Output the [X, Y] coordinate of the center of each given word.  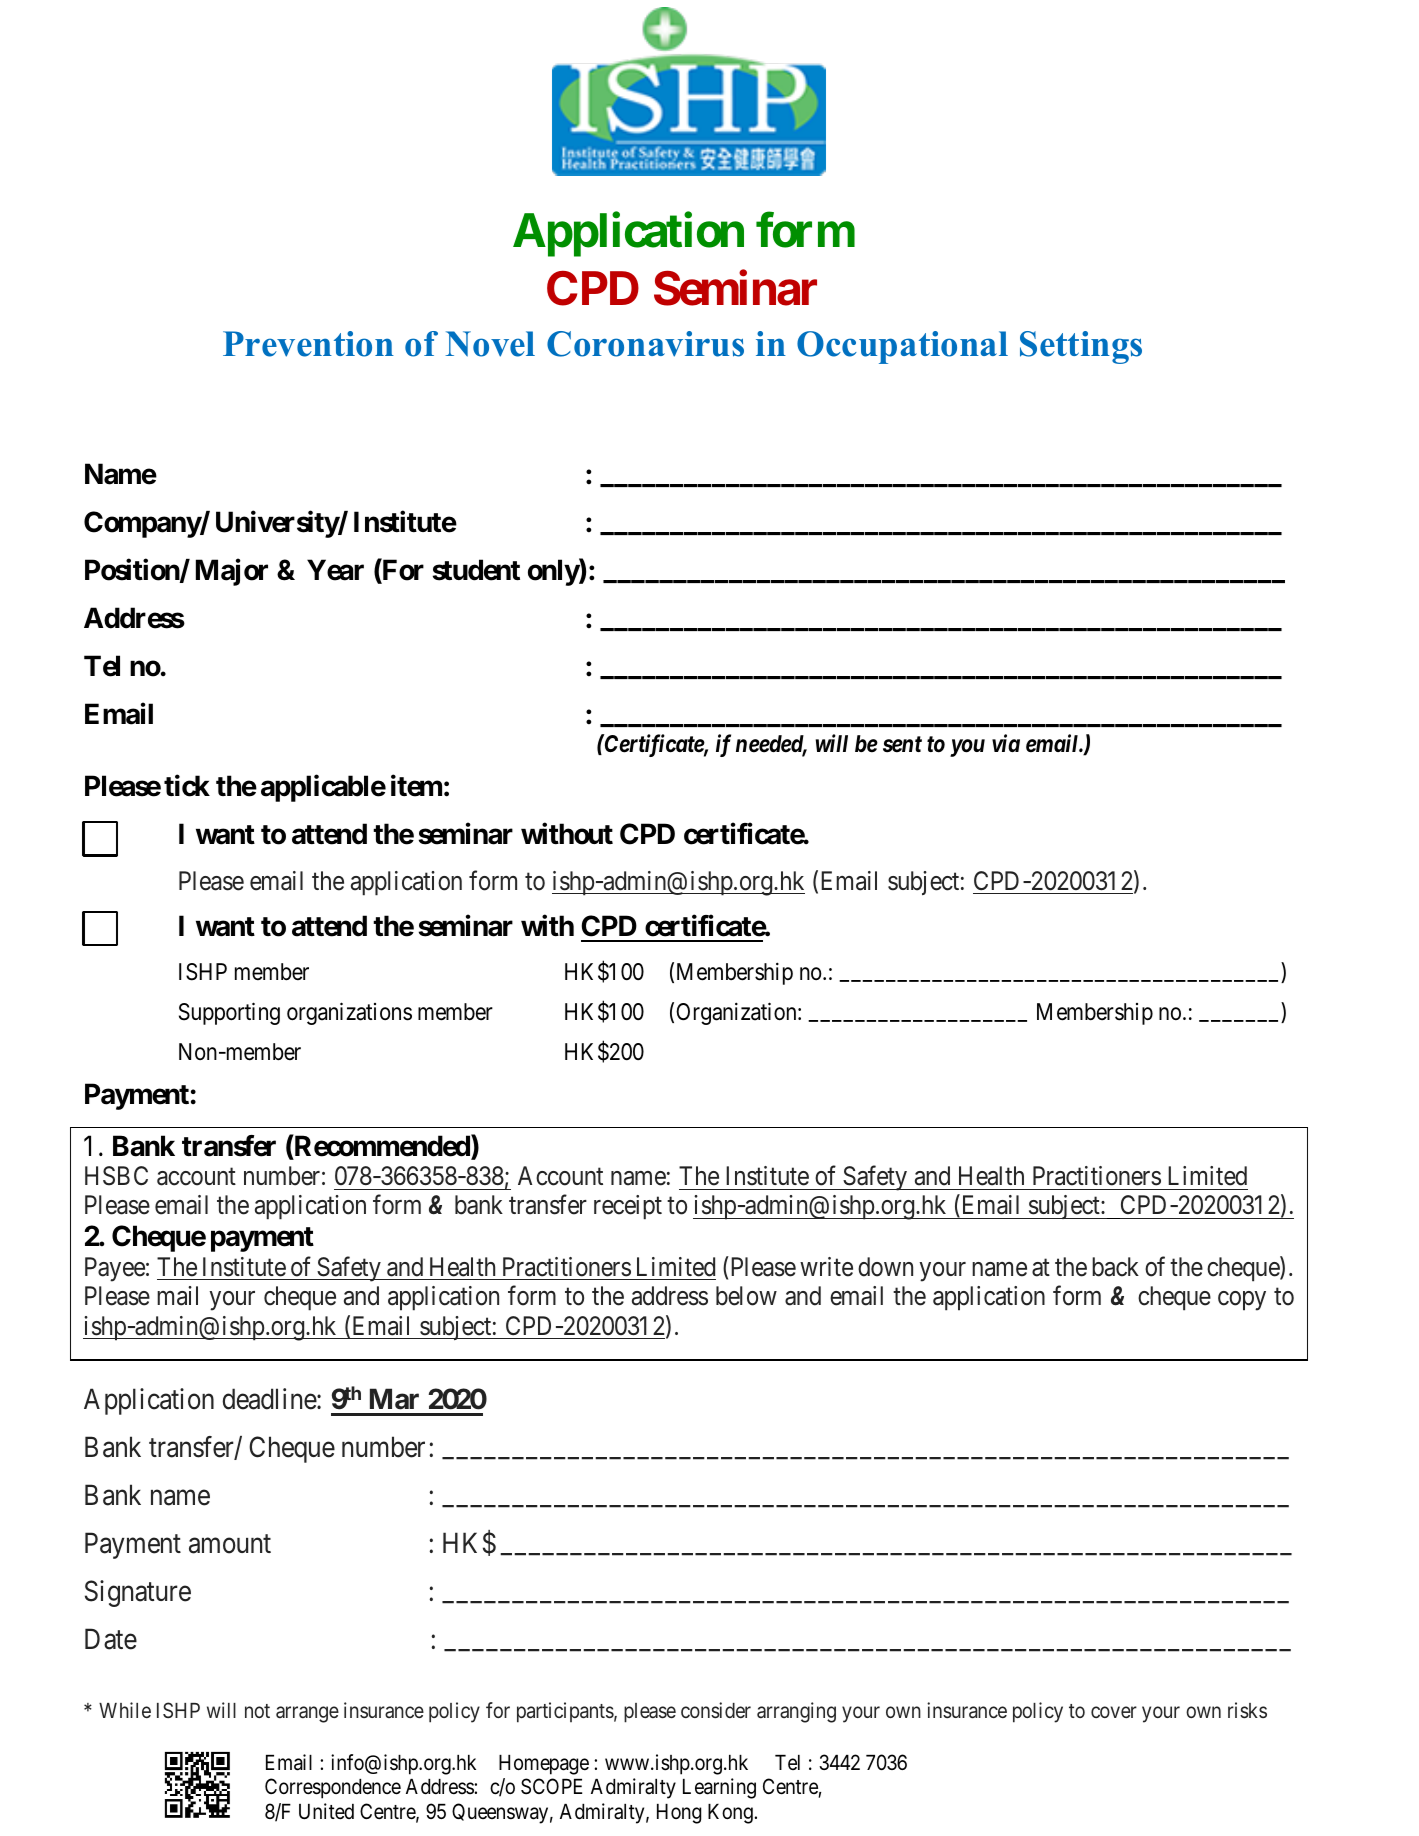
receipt [628, 1207]
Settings [1081, 347]
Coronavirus [645, 344]
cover [1114, 1712]
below [746, 1296]
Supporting [229, 1013]
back [1115, 1267]
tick [187, 786]
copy [1242, 1301]
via [1006, 743]
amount [230, 1544]
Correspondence [333, 1788]
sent [902, 744]
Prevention [308, 344]
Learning [719, 1788]
